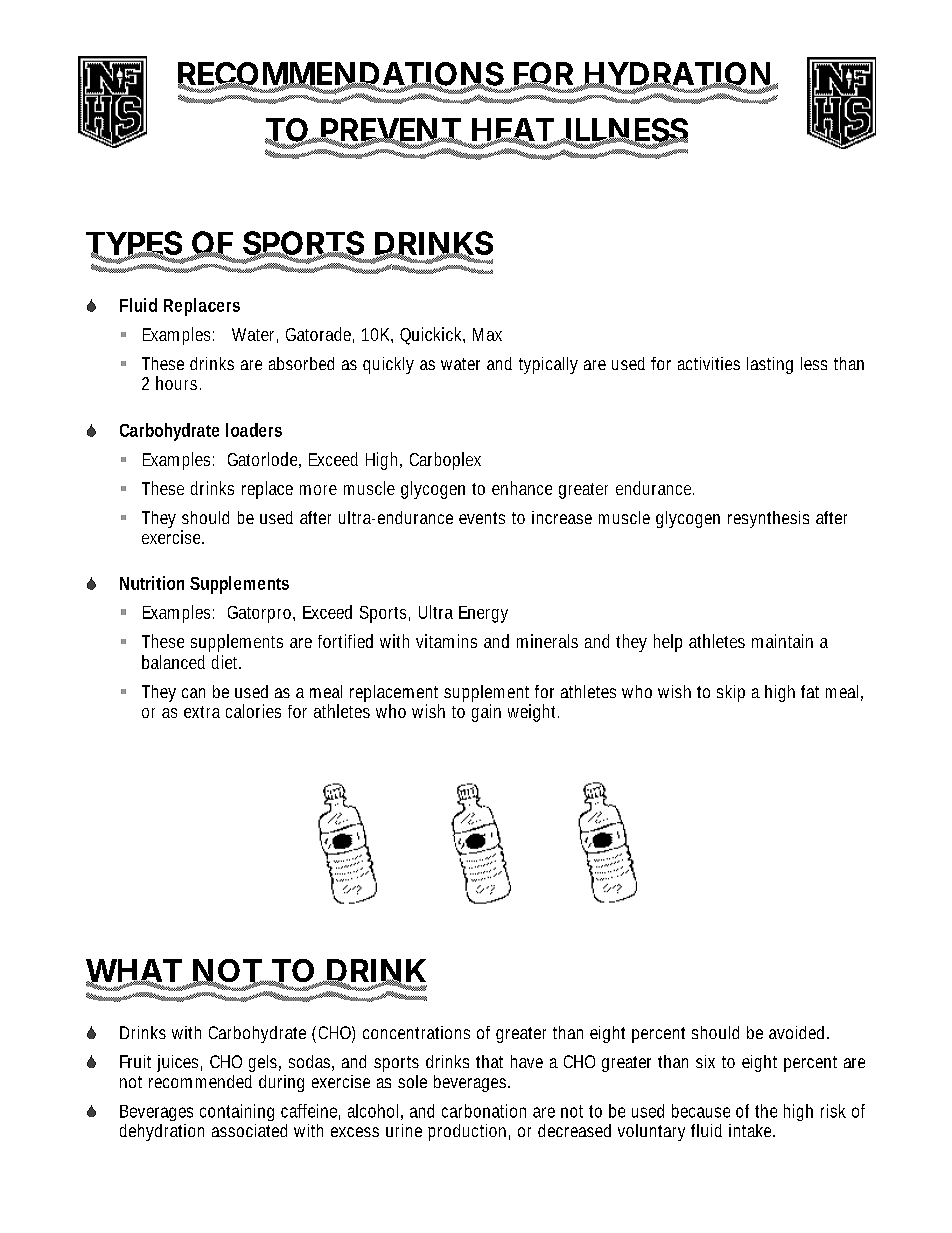 The width and height of the screenshot is (952, 1233). Describe the element at coordinates (484, 1111) in the screenshot. I see `carbonation` at that location.
